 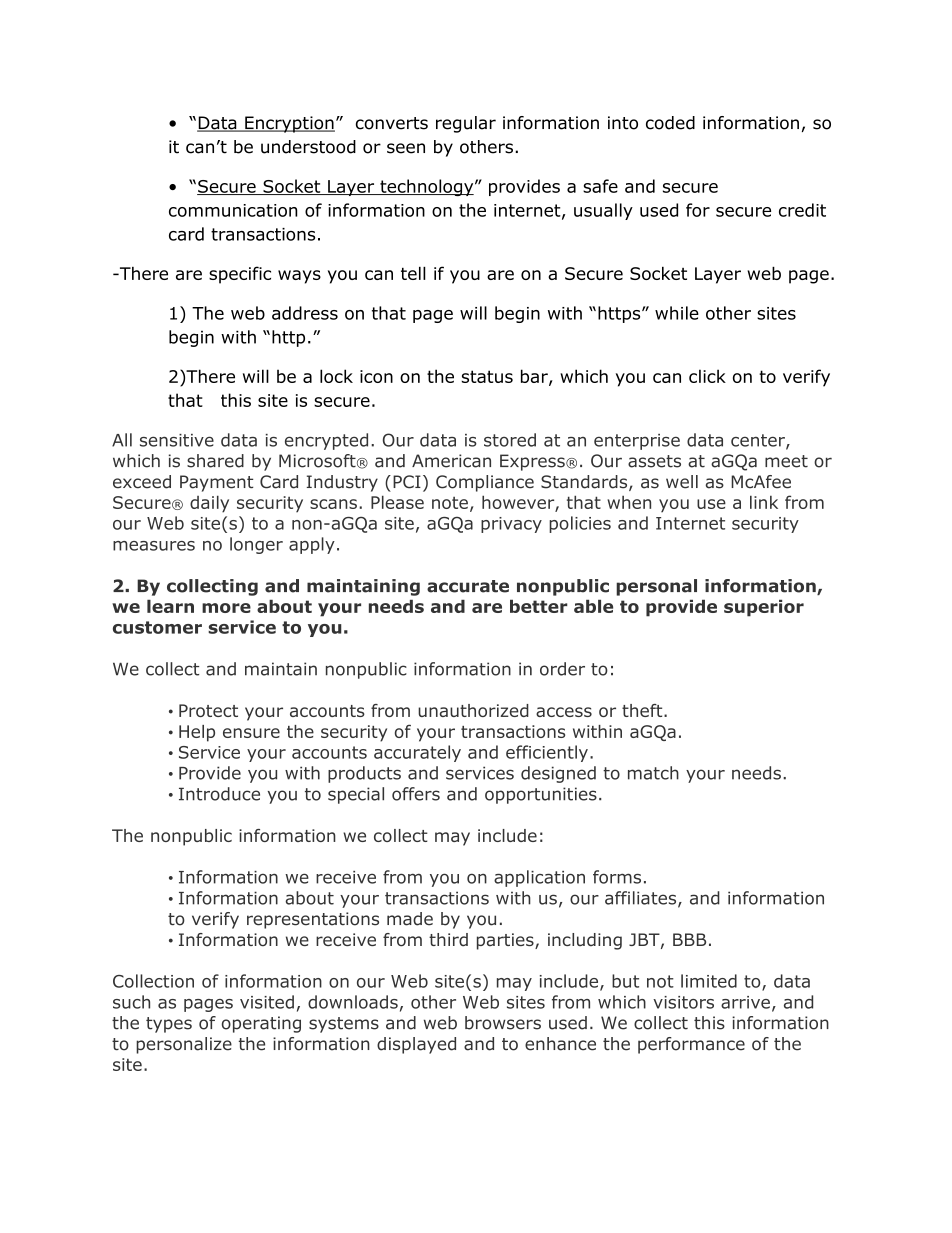 What do you see at coordinates (745, 1002) in the image?
I see `arrive` at bounding box center [745, 1002].
